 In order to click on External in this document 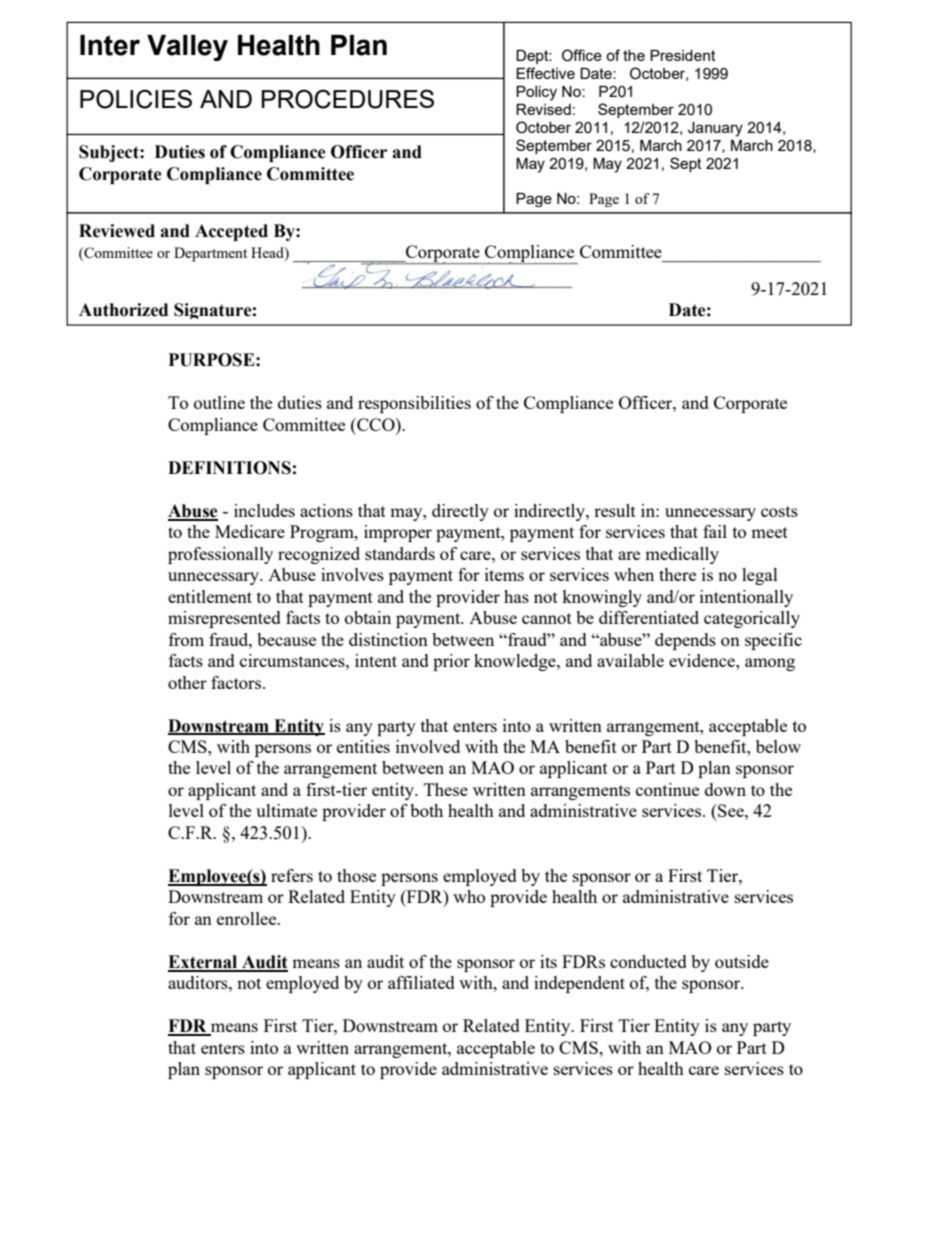, I will do `click(204, 963)`.
